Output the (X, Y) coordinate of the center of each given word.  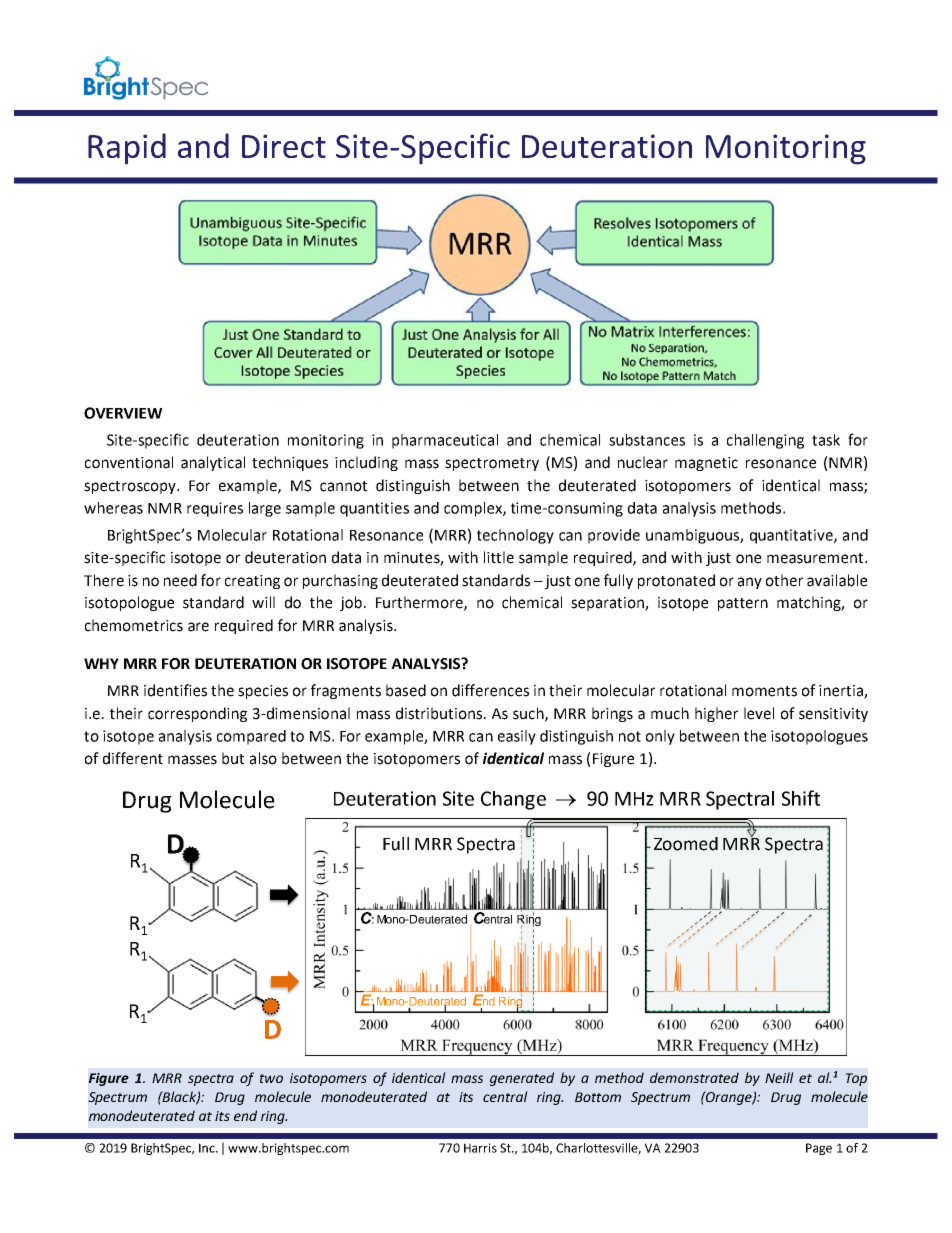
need (180, 580)
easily (517, 737)
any (750, 583)
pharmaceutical (445, 441)
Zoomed (686, 844)
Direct (284, 146)
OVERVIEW (123, 413)
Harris (480, 1148)
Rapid (127, 149)
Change (513, 800)
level (759, 713)
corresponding (197, 714)
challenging (765, 441)
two (271, 1078)
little (499, 557)
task (826, 440)
